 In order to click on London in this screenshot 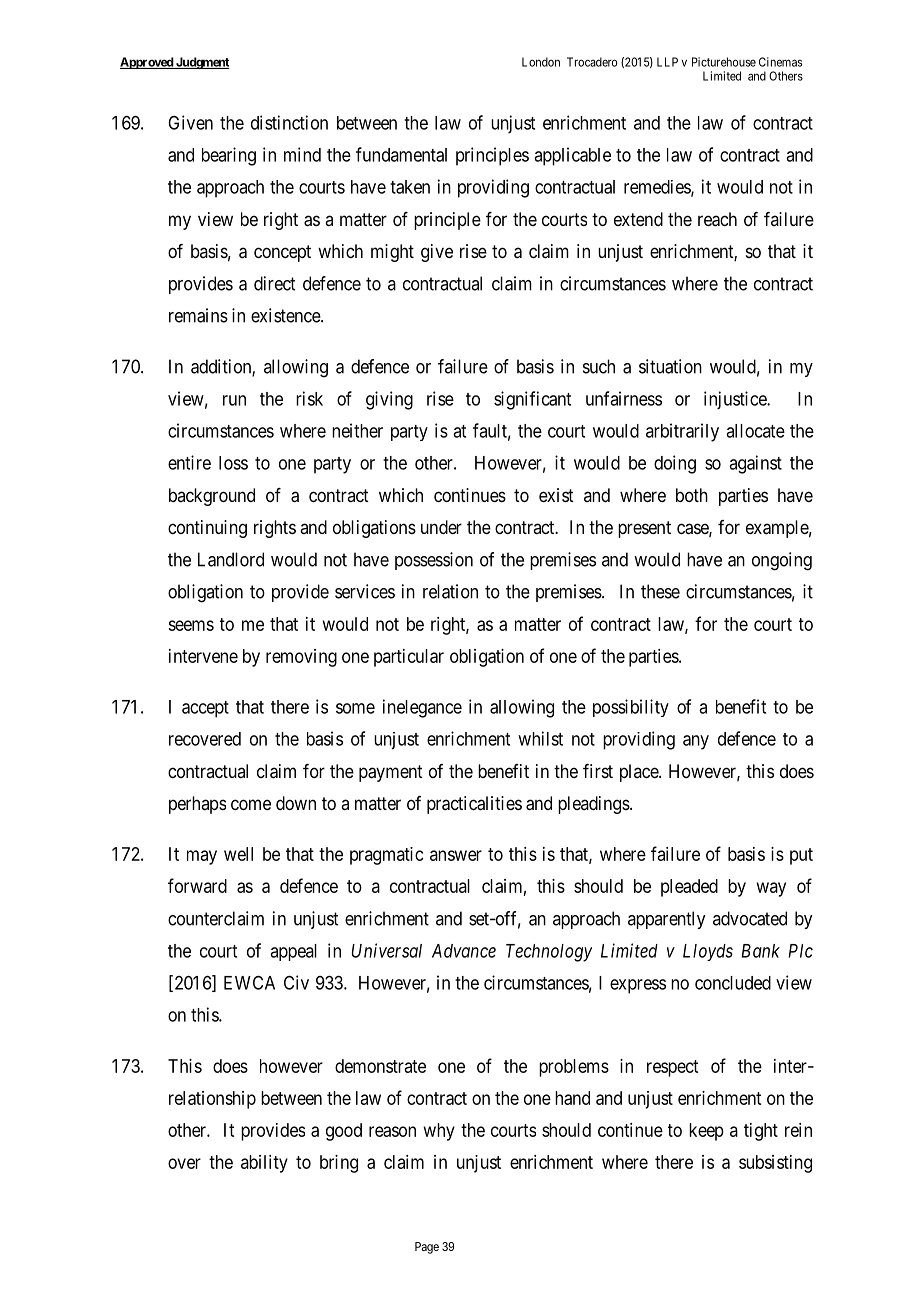, I will do `click(541, 62)`.
